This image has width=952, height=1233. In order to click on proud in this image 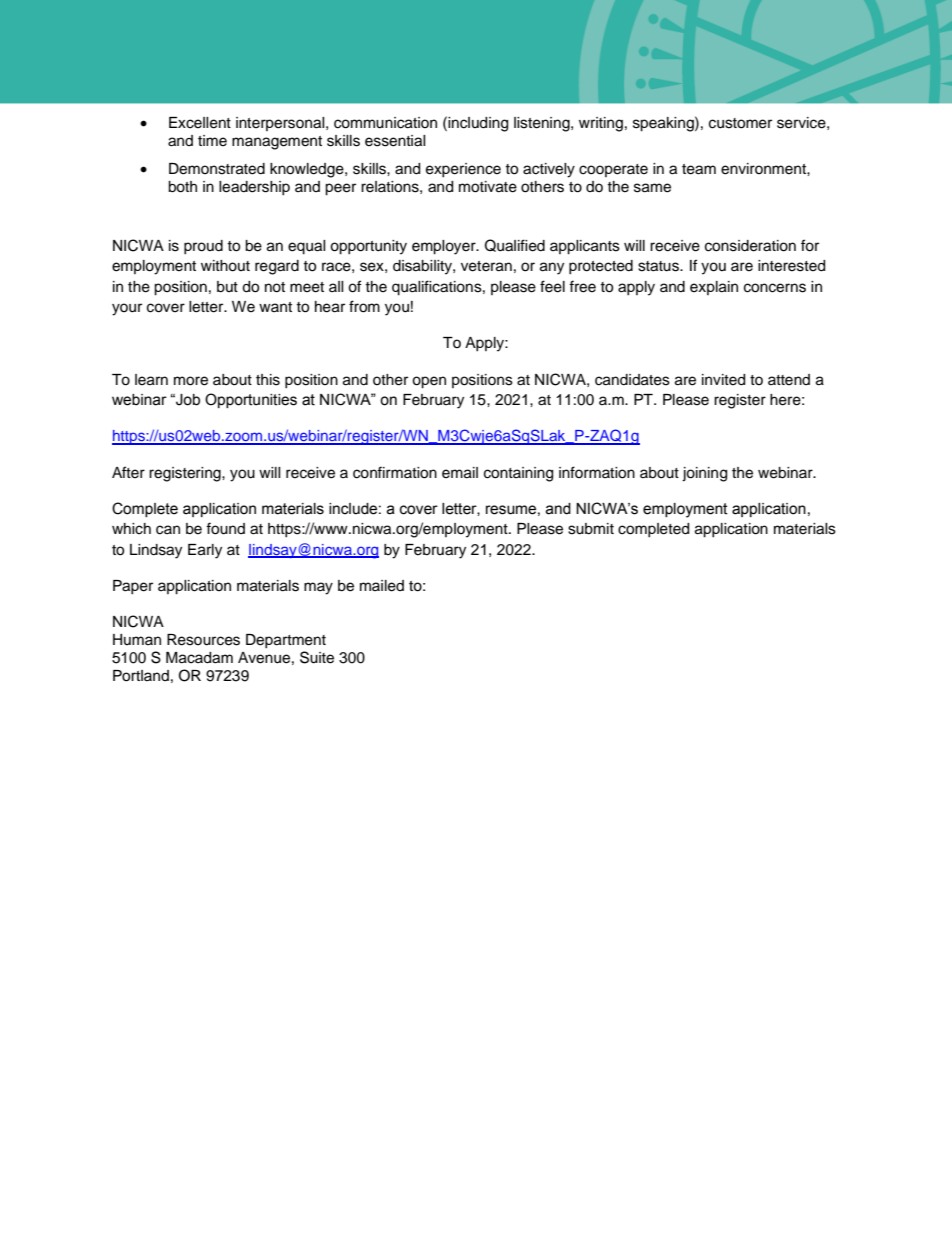, I will do `click(203, 247)`.
